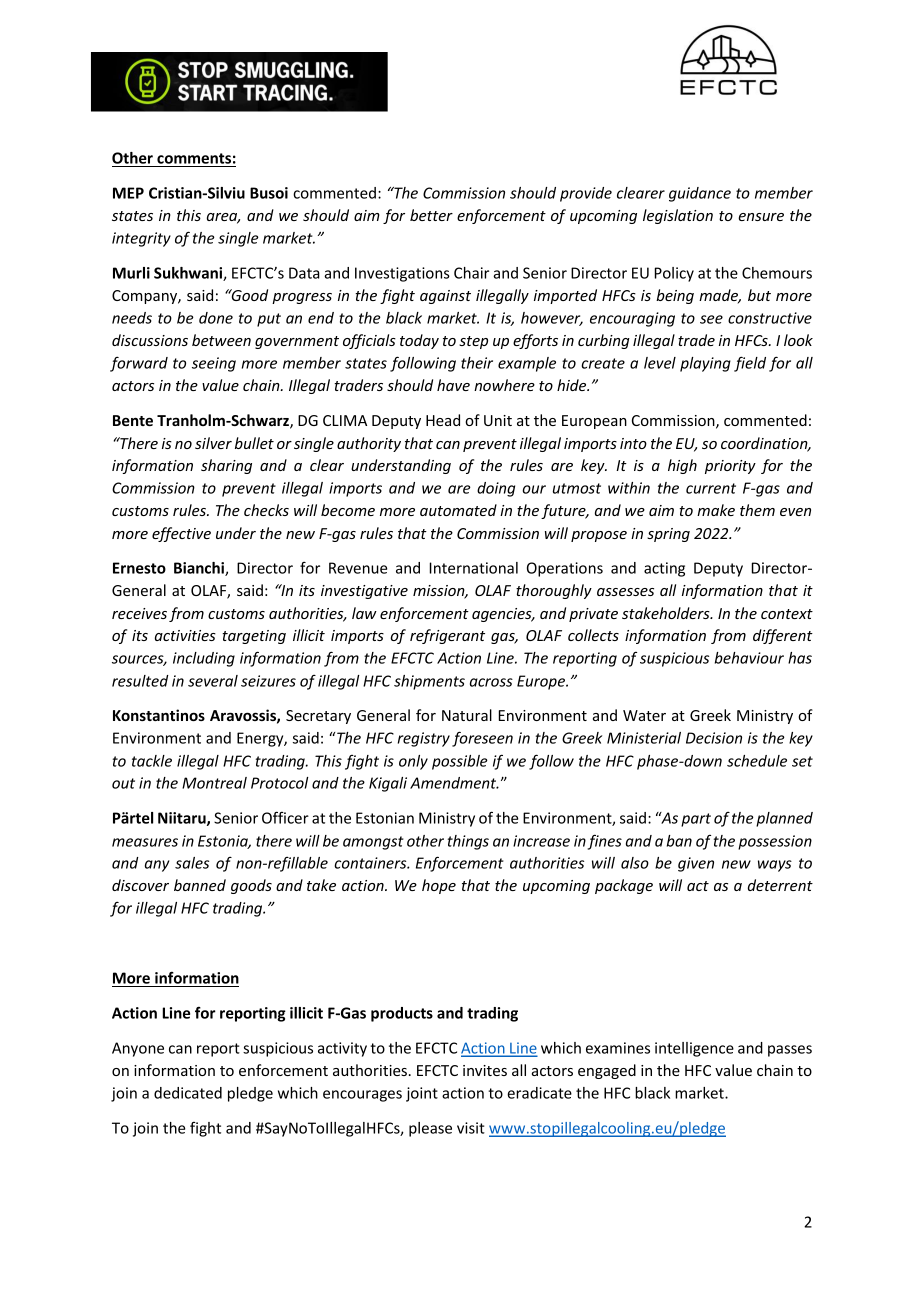 The image size is (924, 1308). What do you see at coordinates (188, 1093) in the image?
I see `dedicated` at bounding box center [188, 1093].
